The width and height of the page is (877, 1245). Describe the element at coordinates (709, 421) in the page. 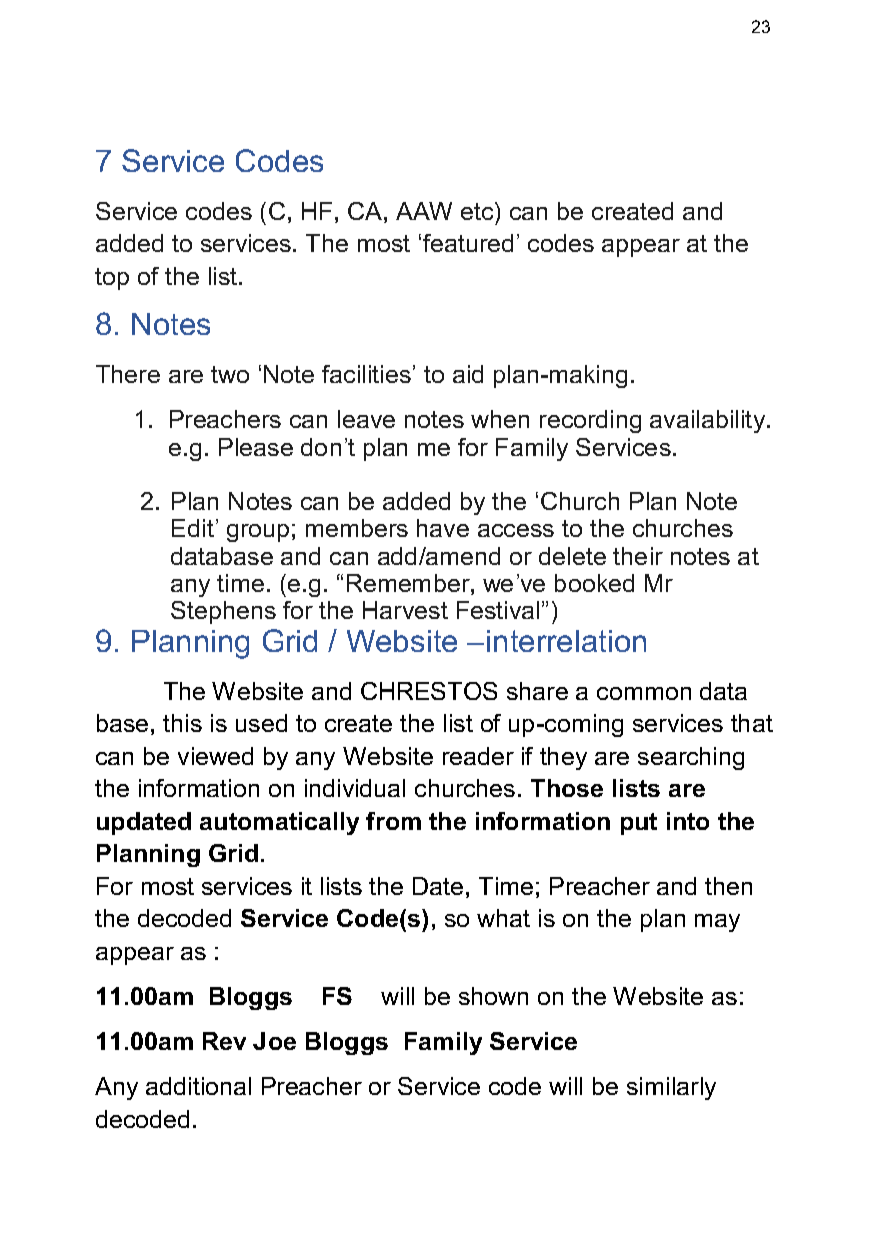

I see `availability` at that location.
